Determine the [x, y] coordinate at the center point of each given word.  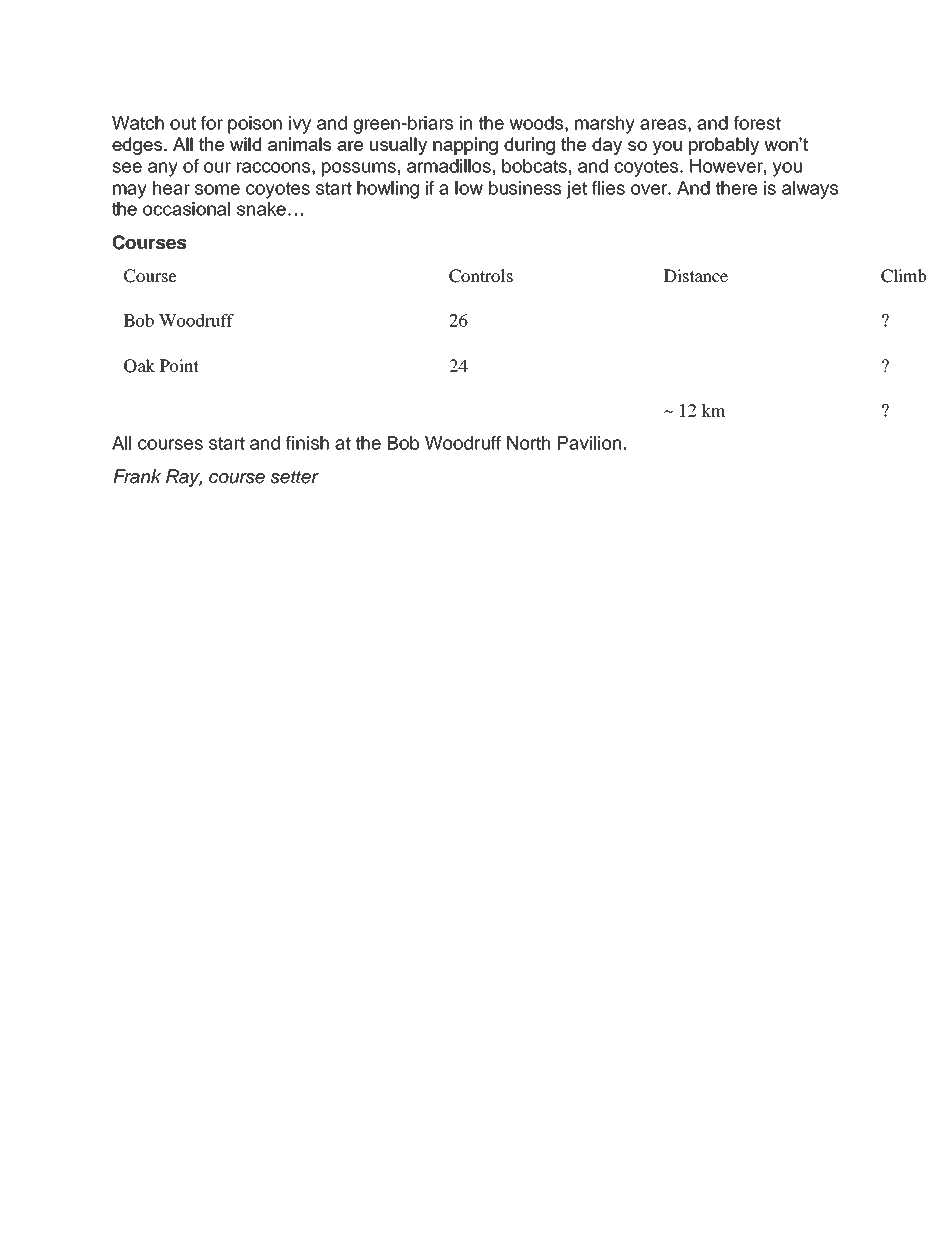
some [217, 189]
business [525, 188]
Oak [139, 366]
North [528, 443]
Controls [481, 276]
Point [179, 365]
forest [757, 123]
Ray [184, 478]
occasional [186, 209]
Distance [696, 275]
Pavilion [589, 443]
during [529, 146]
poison [255, 125]
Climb [903, 276]
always [810, 190]
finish [307, 443]
